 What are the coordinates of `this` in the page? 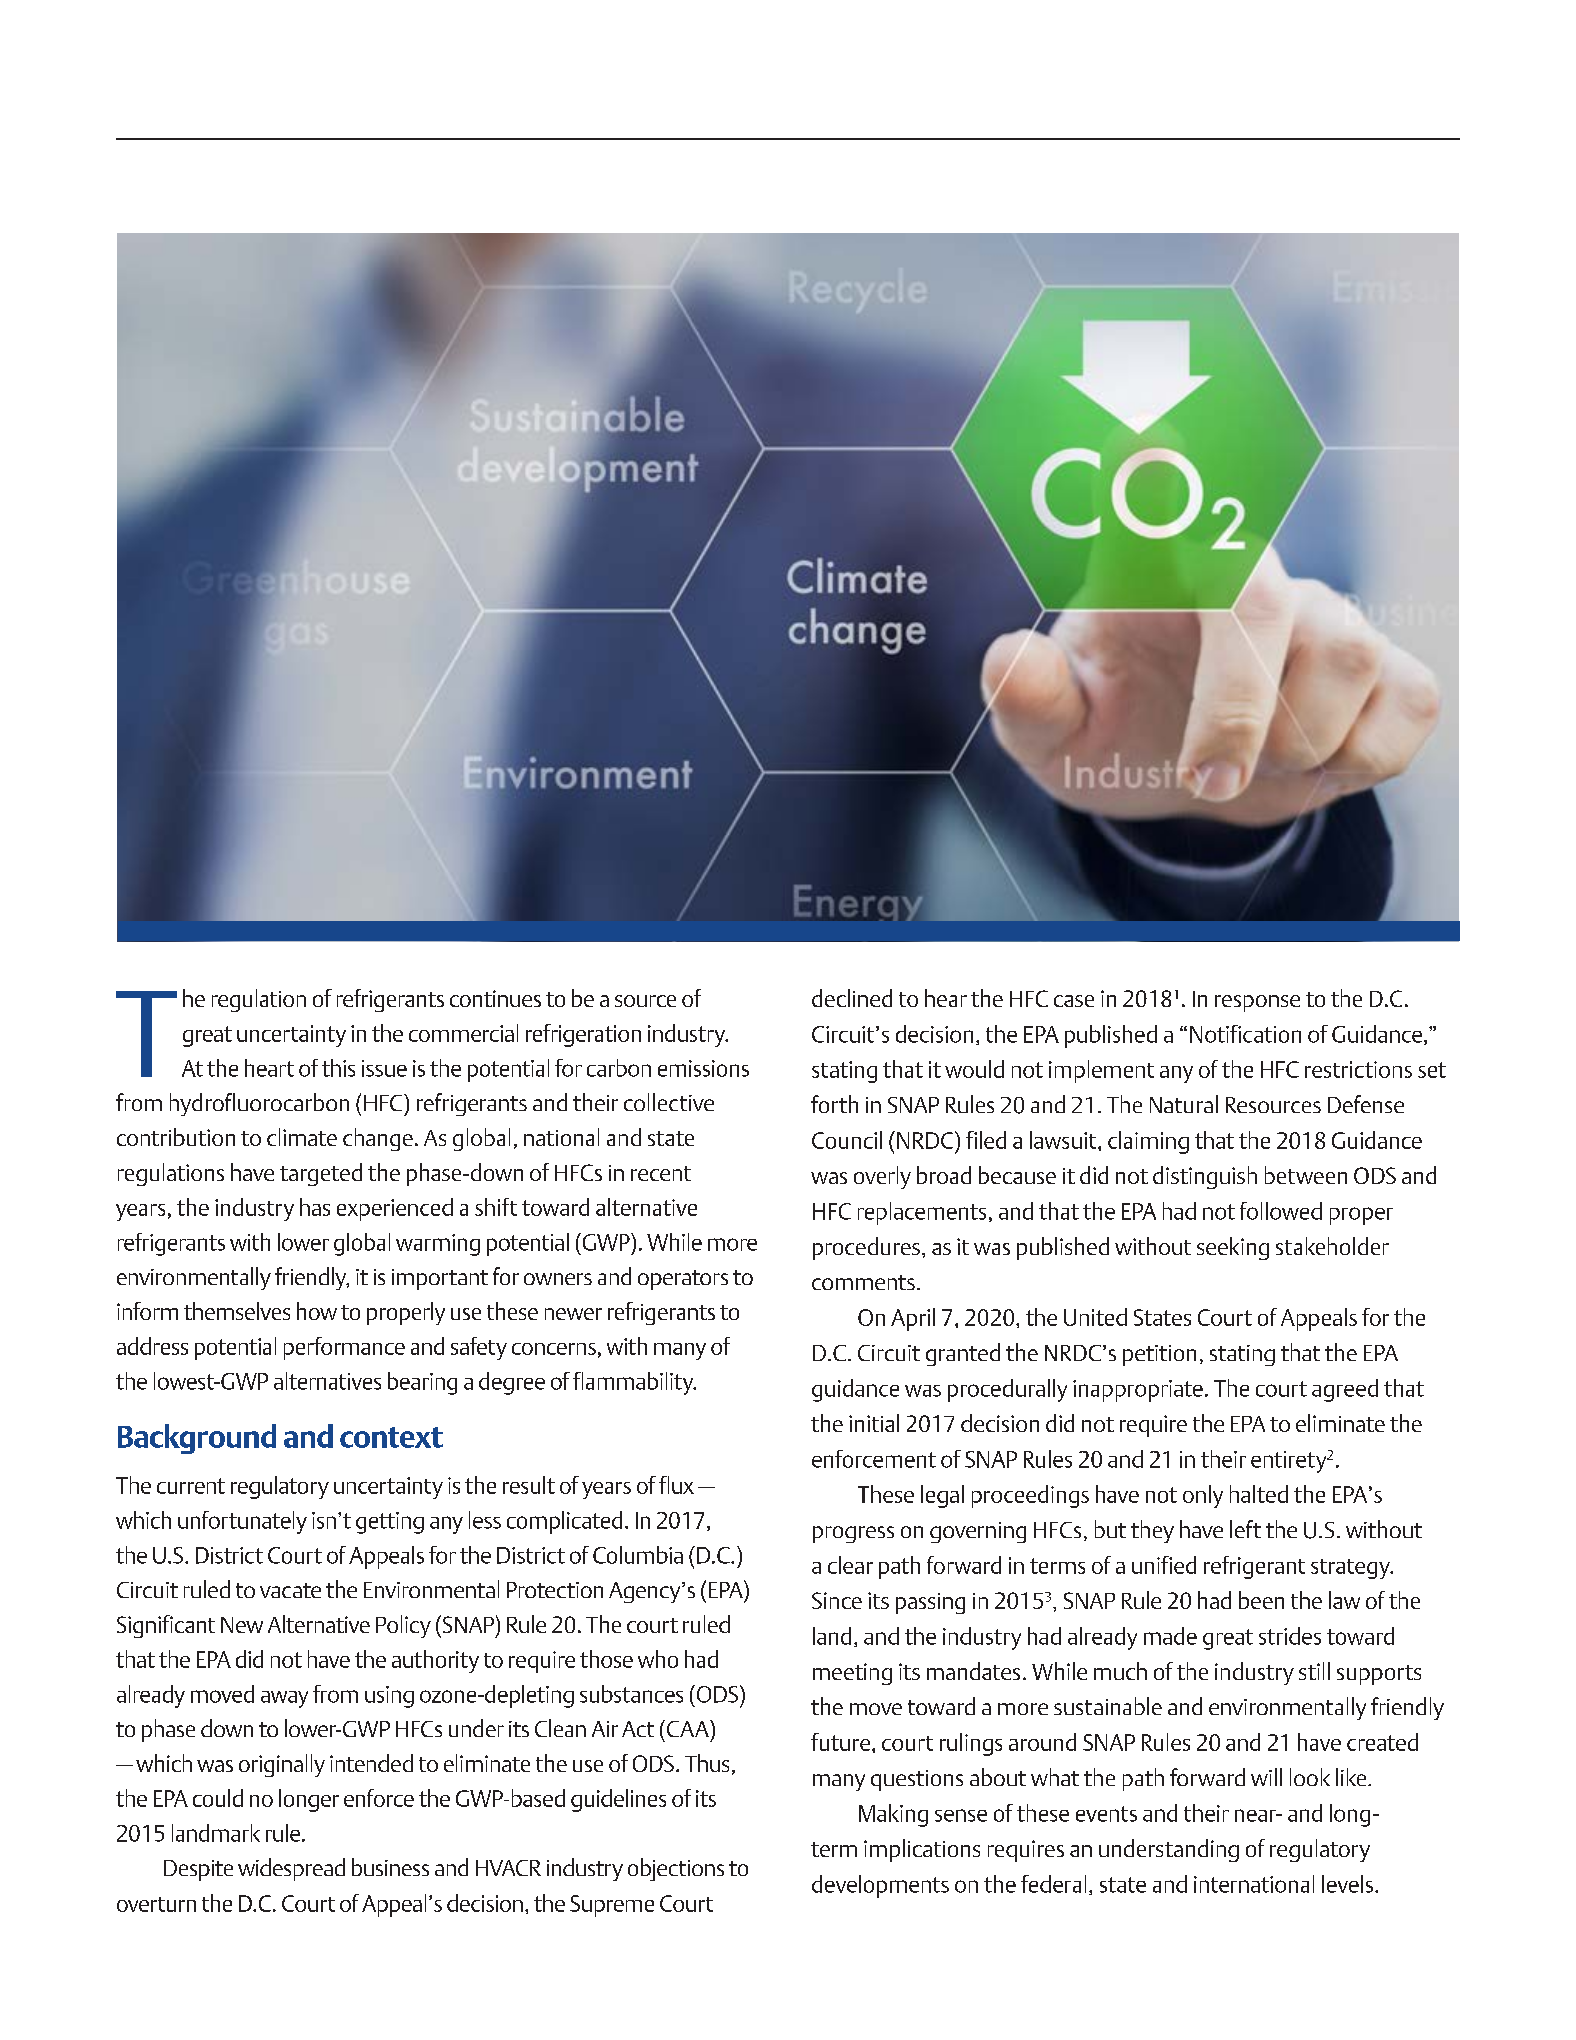 It's located at (338, 1068).
